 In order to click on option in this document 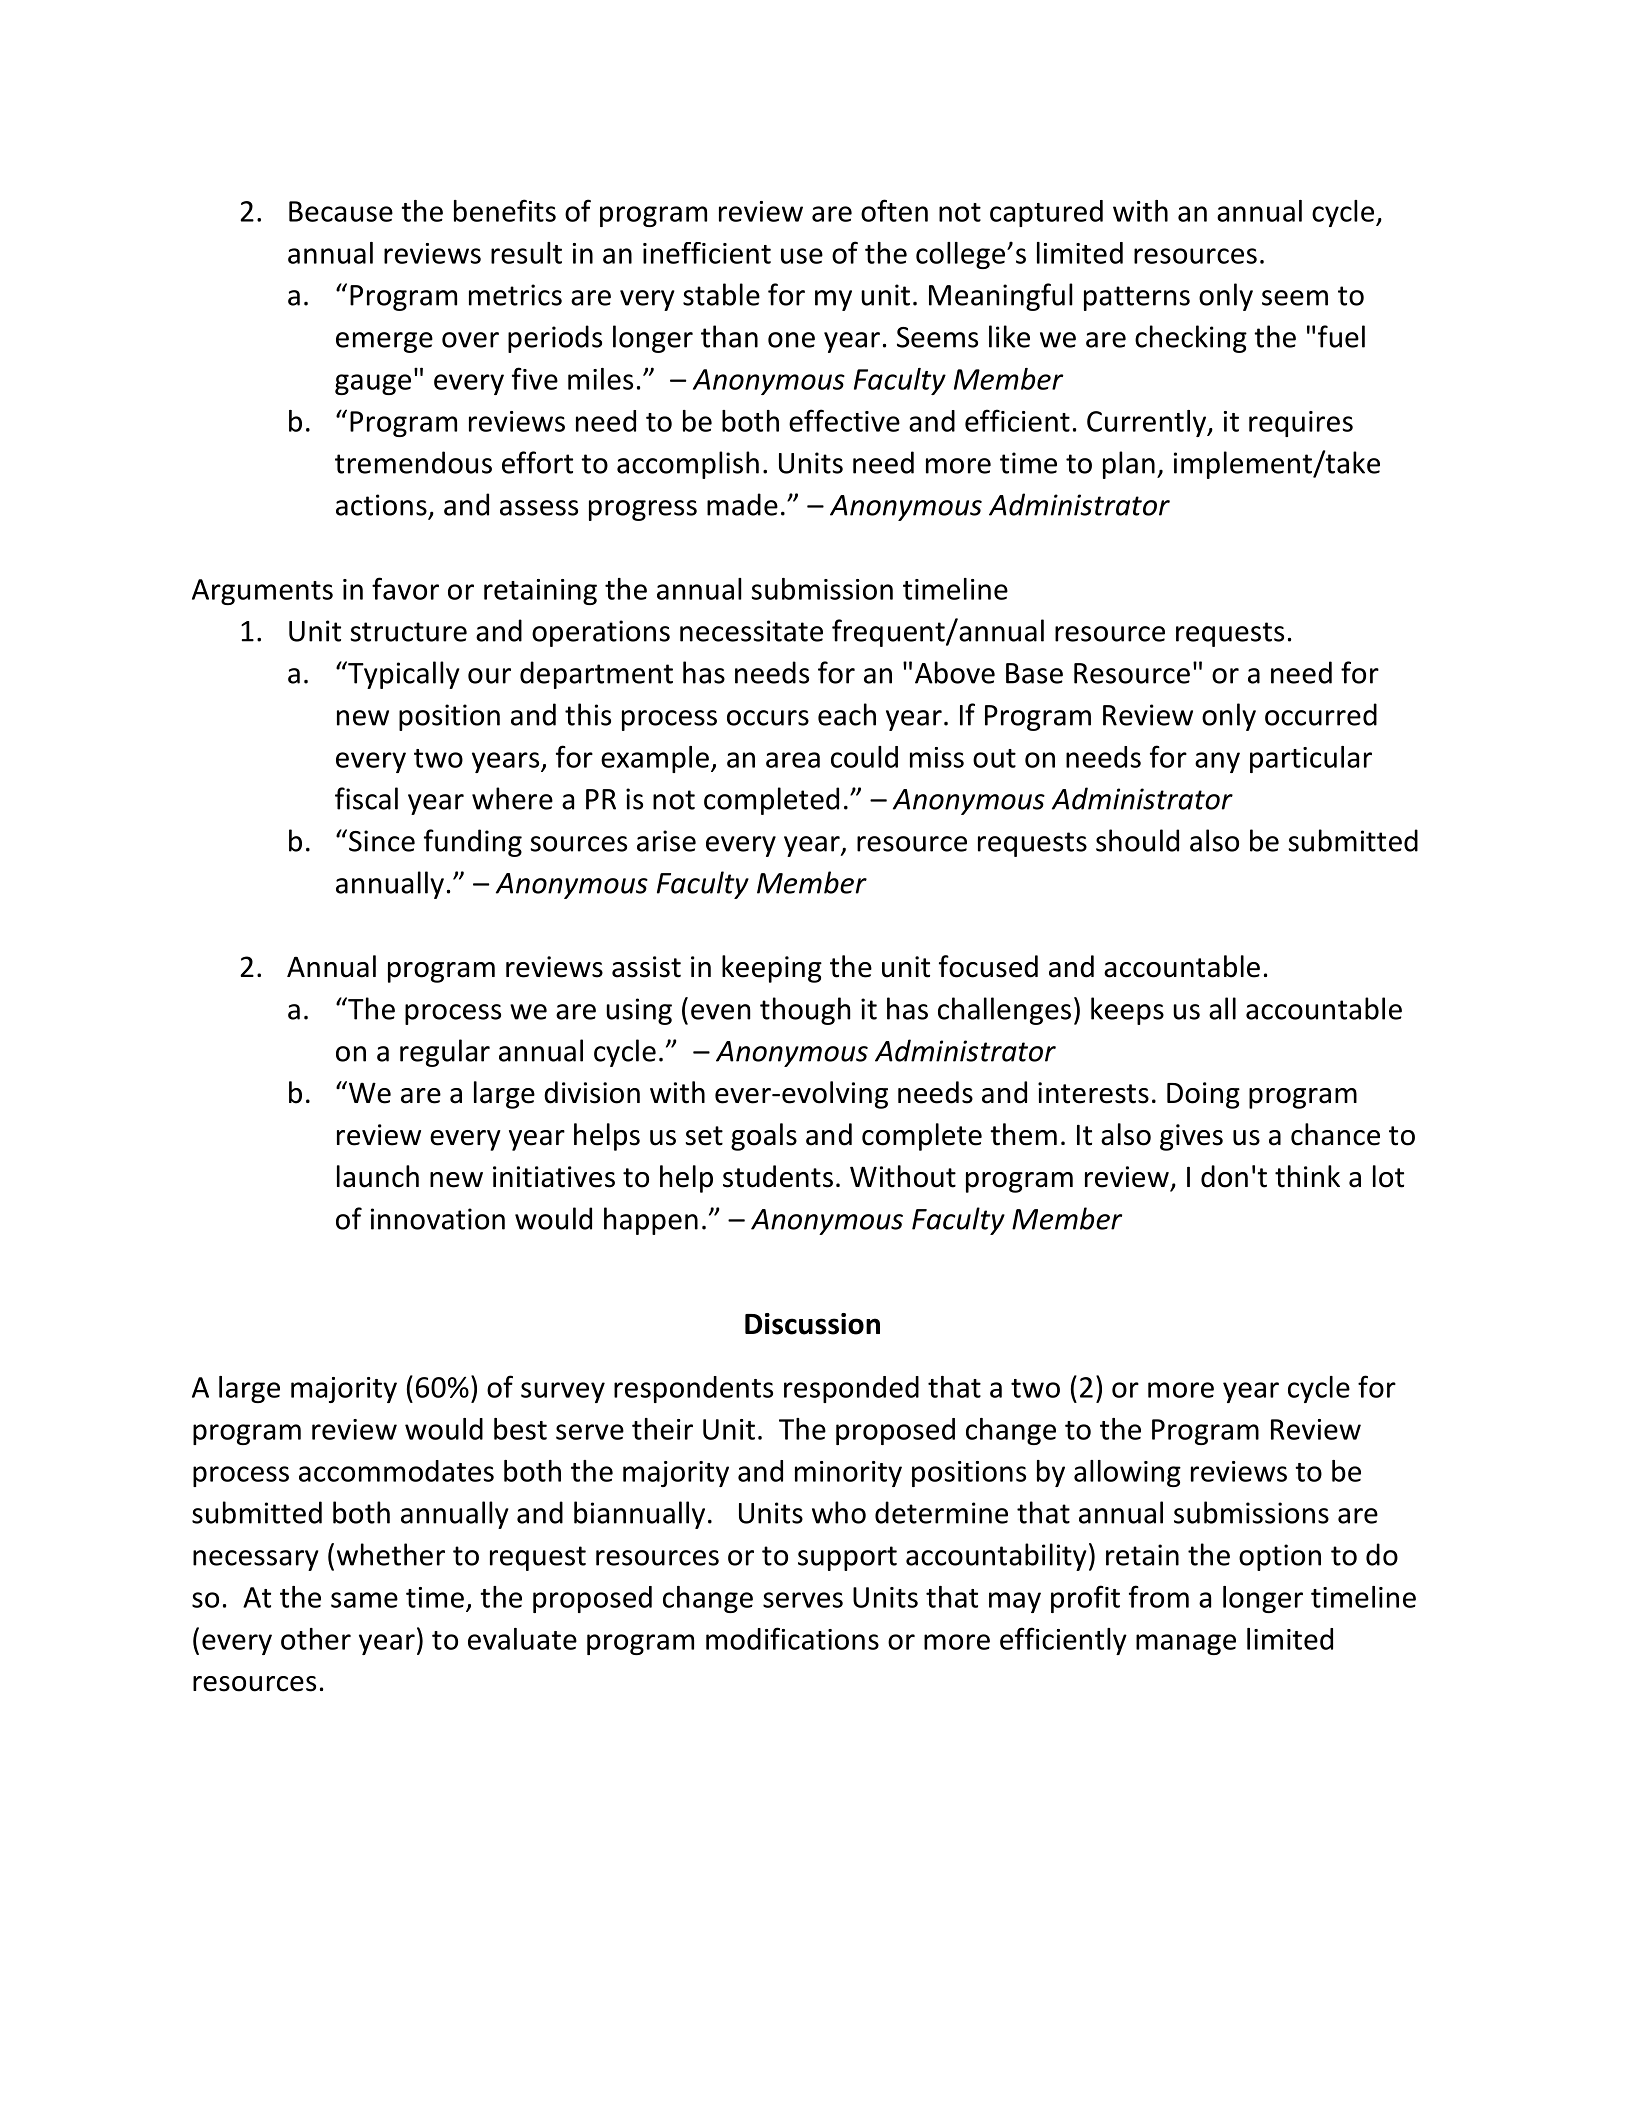, I will do `click(1280, 1557)`.
